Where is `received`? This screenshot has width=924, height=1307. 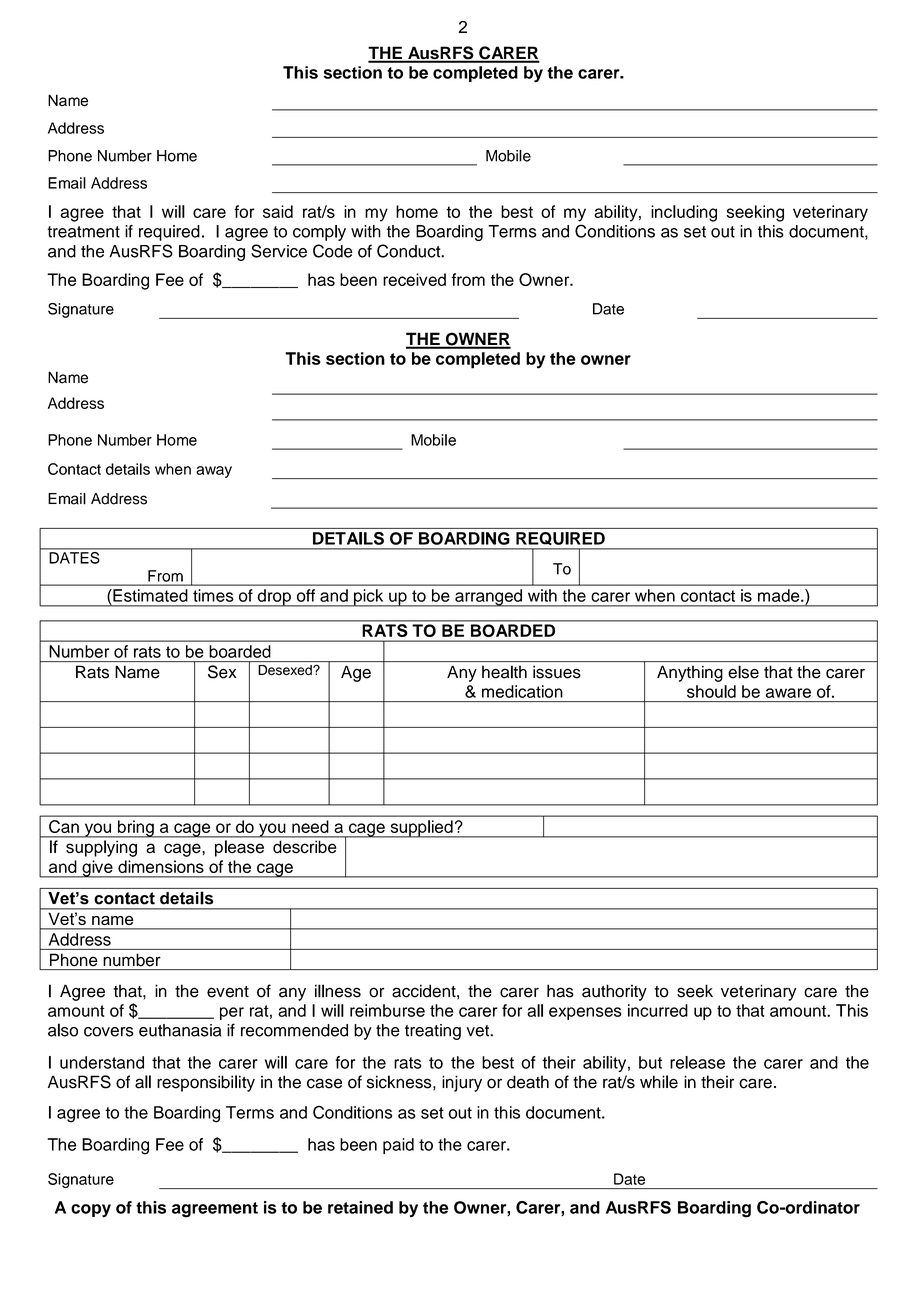
received is located at coordinates (414, 279).
